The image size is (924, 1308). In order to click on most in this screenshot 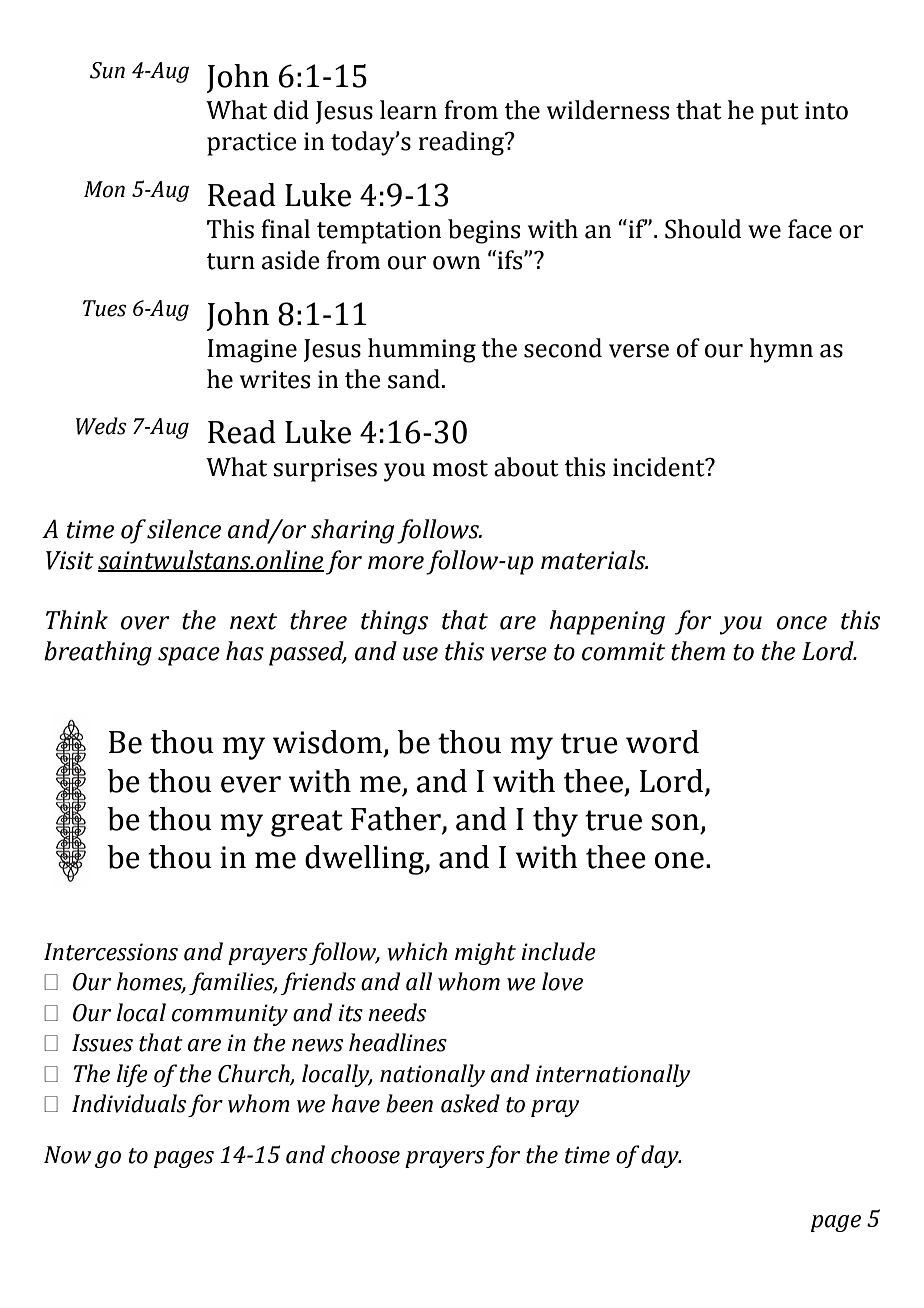, I will do `click(460, 468)`.
